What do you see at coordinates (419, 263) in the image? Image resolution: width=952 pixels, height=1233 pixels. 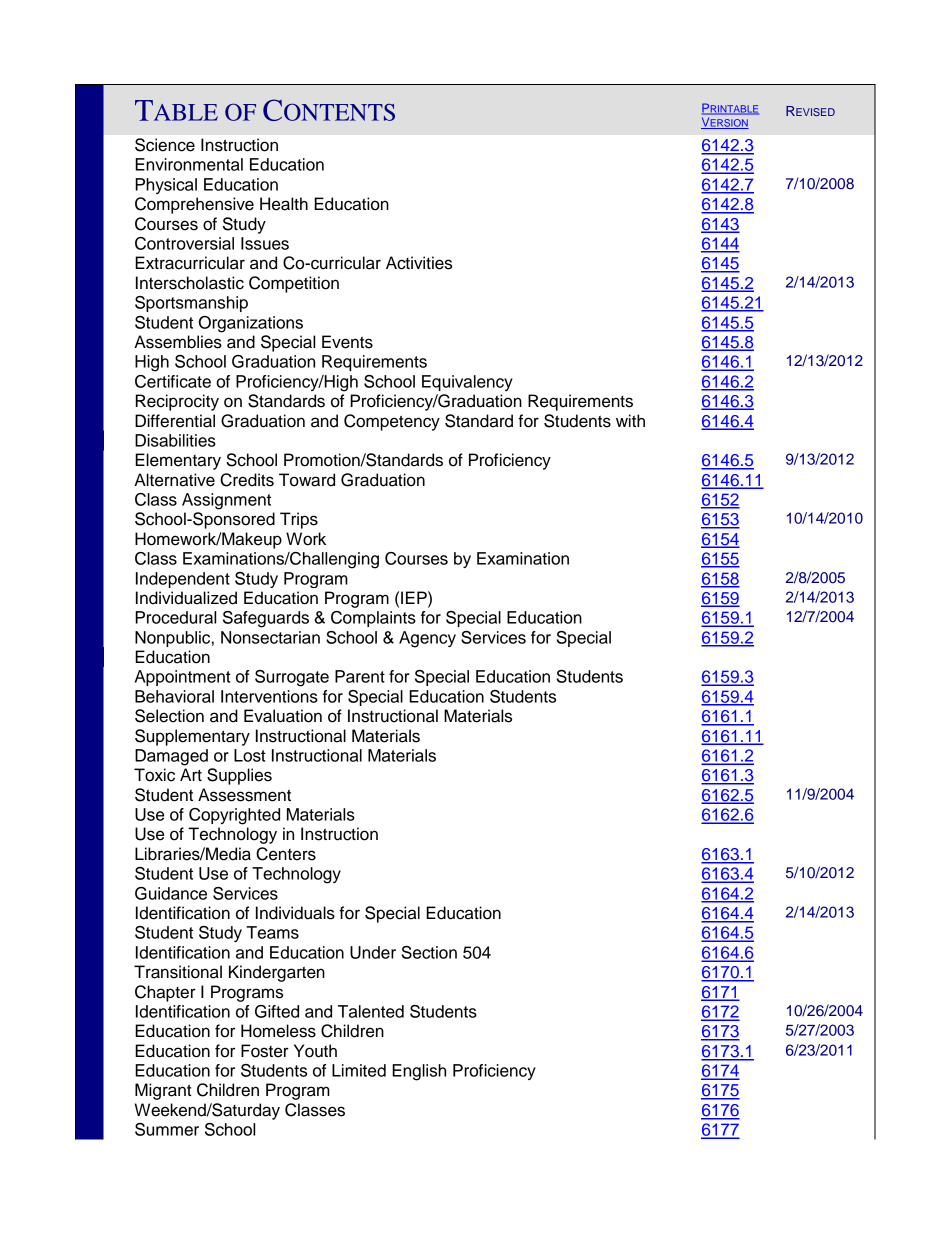 I see `Activities` at bounding box center [419, 263].
